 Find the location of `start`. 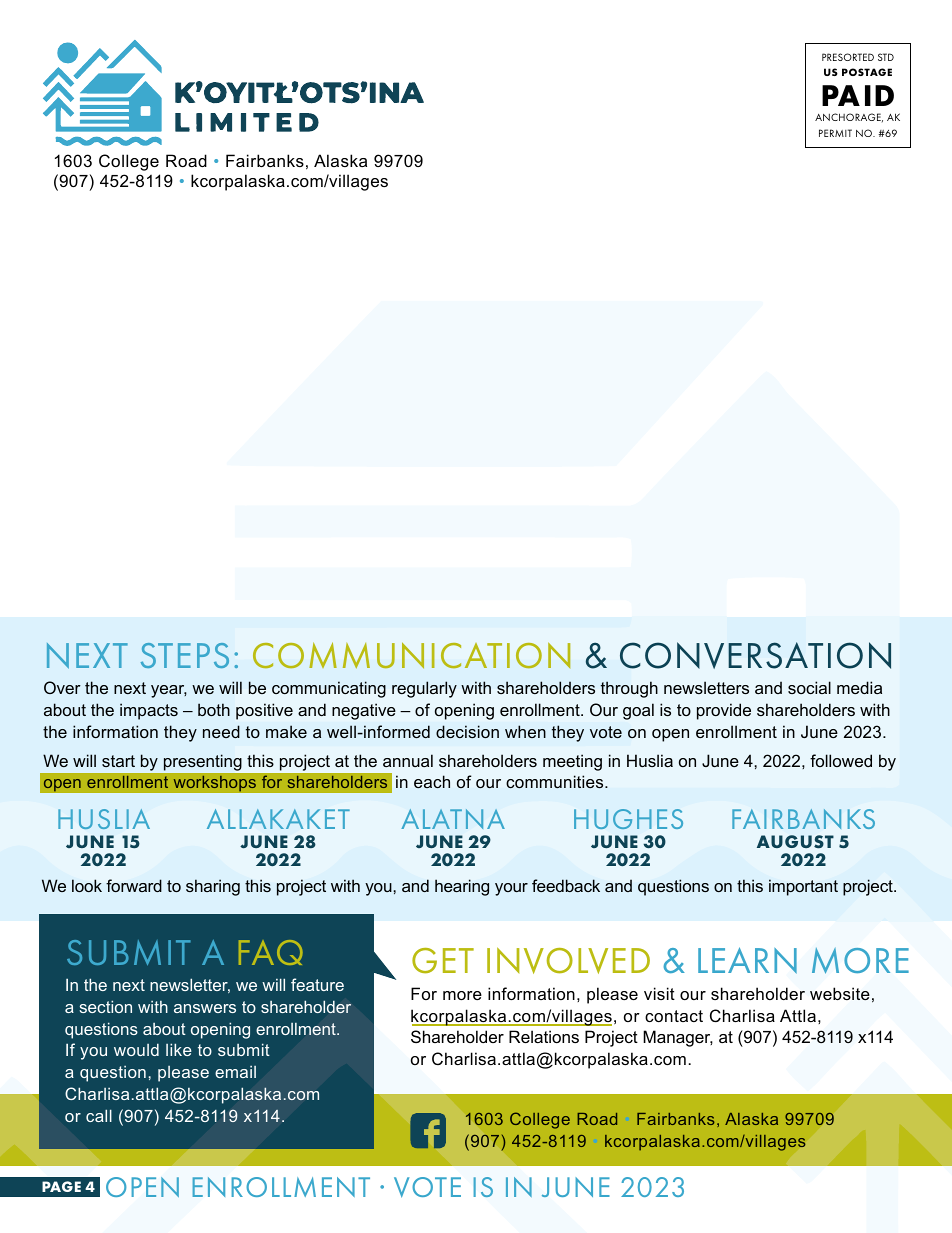

start is located at coordinates (118, 761).
